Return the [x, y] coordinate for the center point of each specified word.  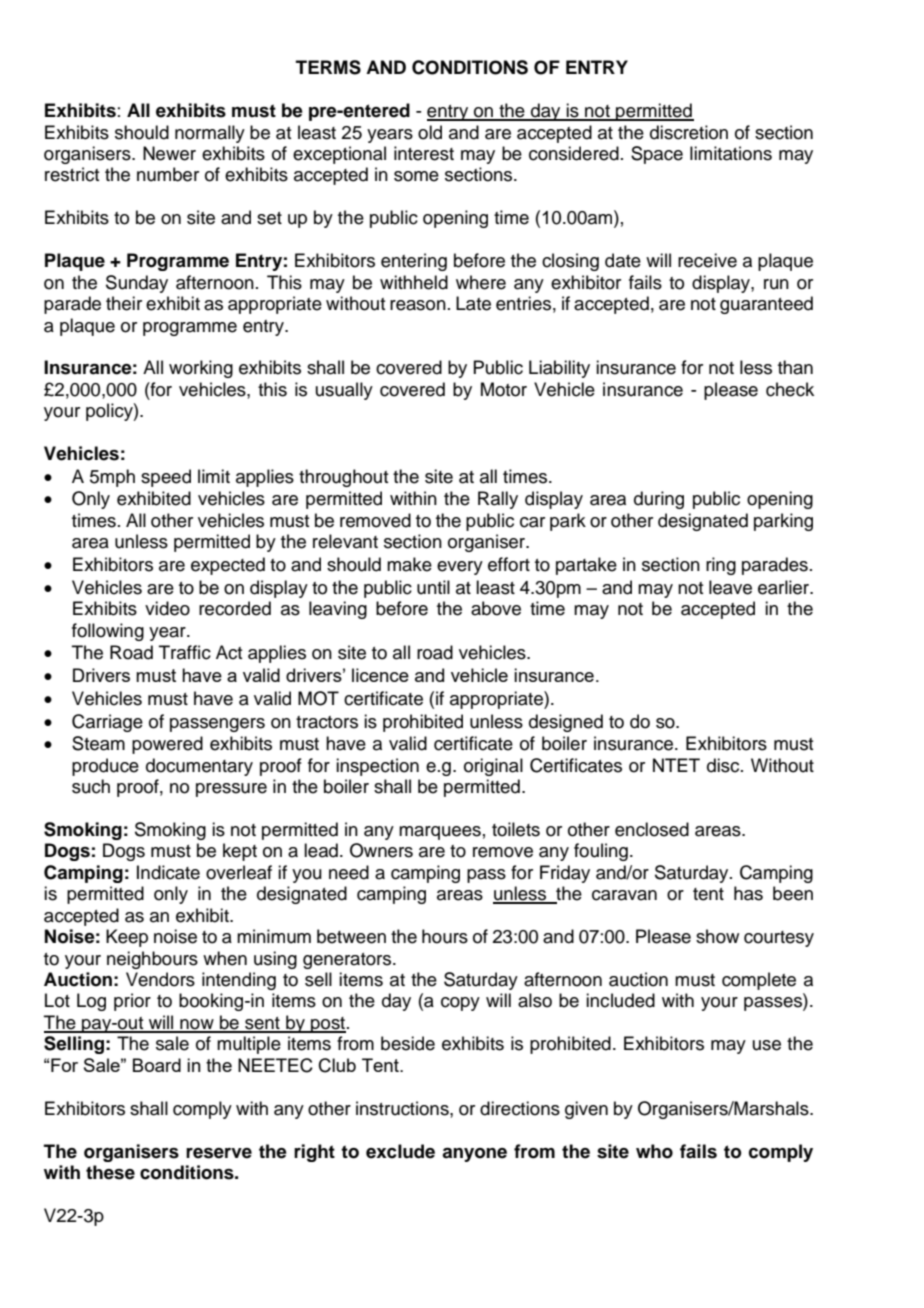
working [201, 369]
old [430, 132]
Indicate [168, 872]
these [110, 1172]
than [795, 367]
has [748, 893]
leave [730, 587]
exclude [400, 1151]
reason [418, 305]
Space [657, 155]
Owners [381, 850]
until [433, 587]
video [167, 608]
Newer [169, 153]
